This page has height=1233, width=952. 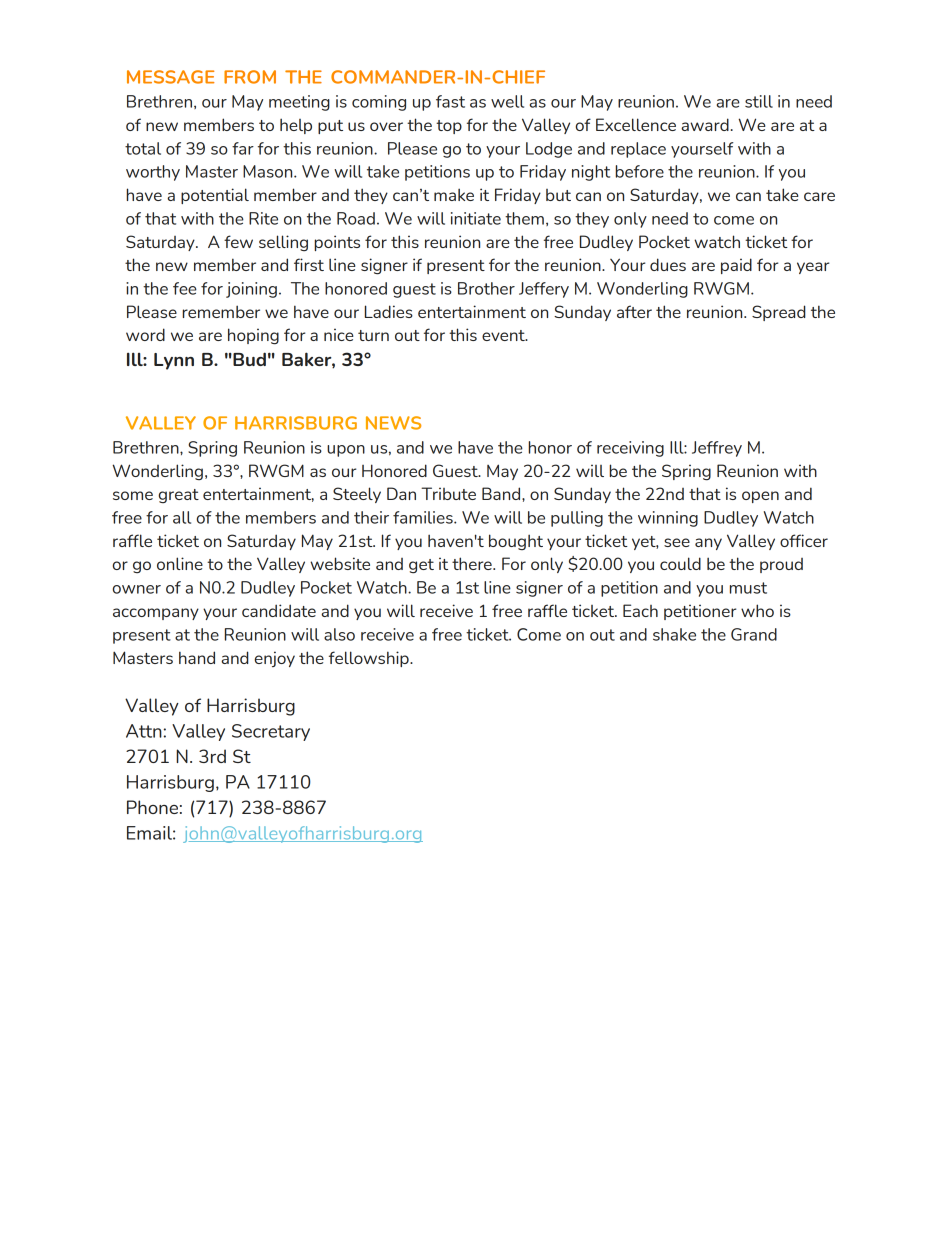 What do you see at coordinates (473, 563) in the page?
I see `there` at bounding box center [473, 563].
